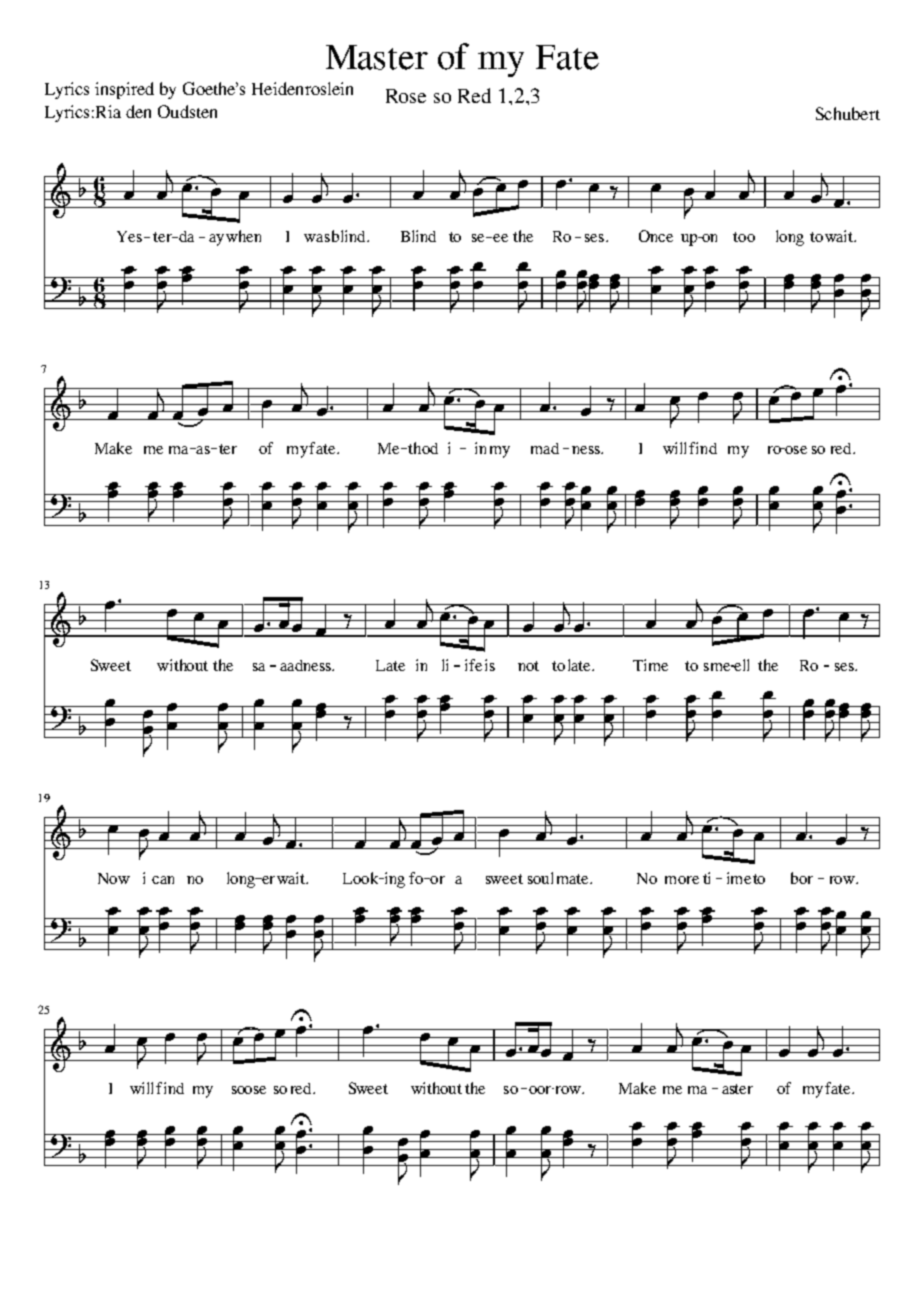 The image size is (924, 1308). I want to click on ing, so click(393, 880).
